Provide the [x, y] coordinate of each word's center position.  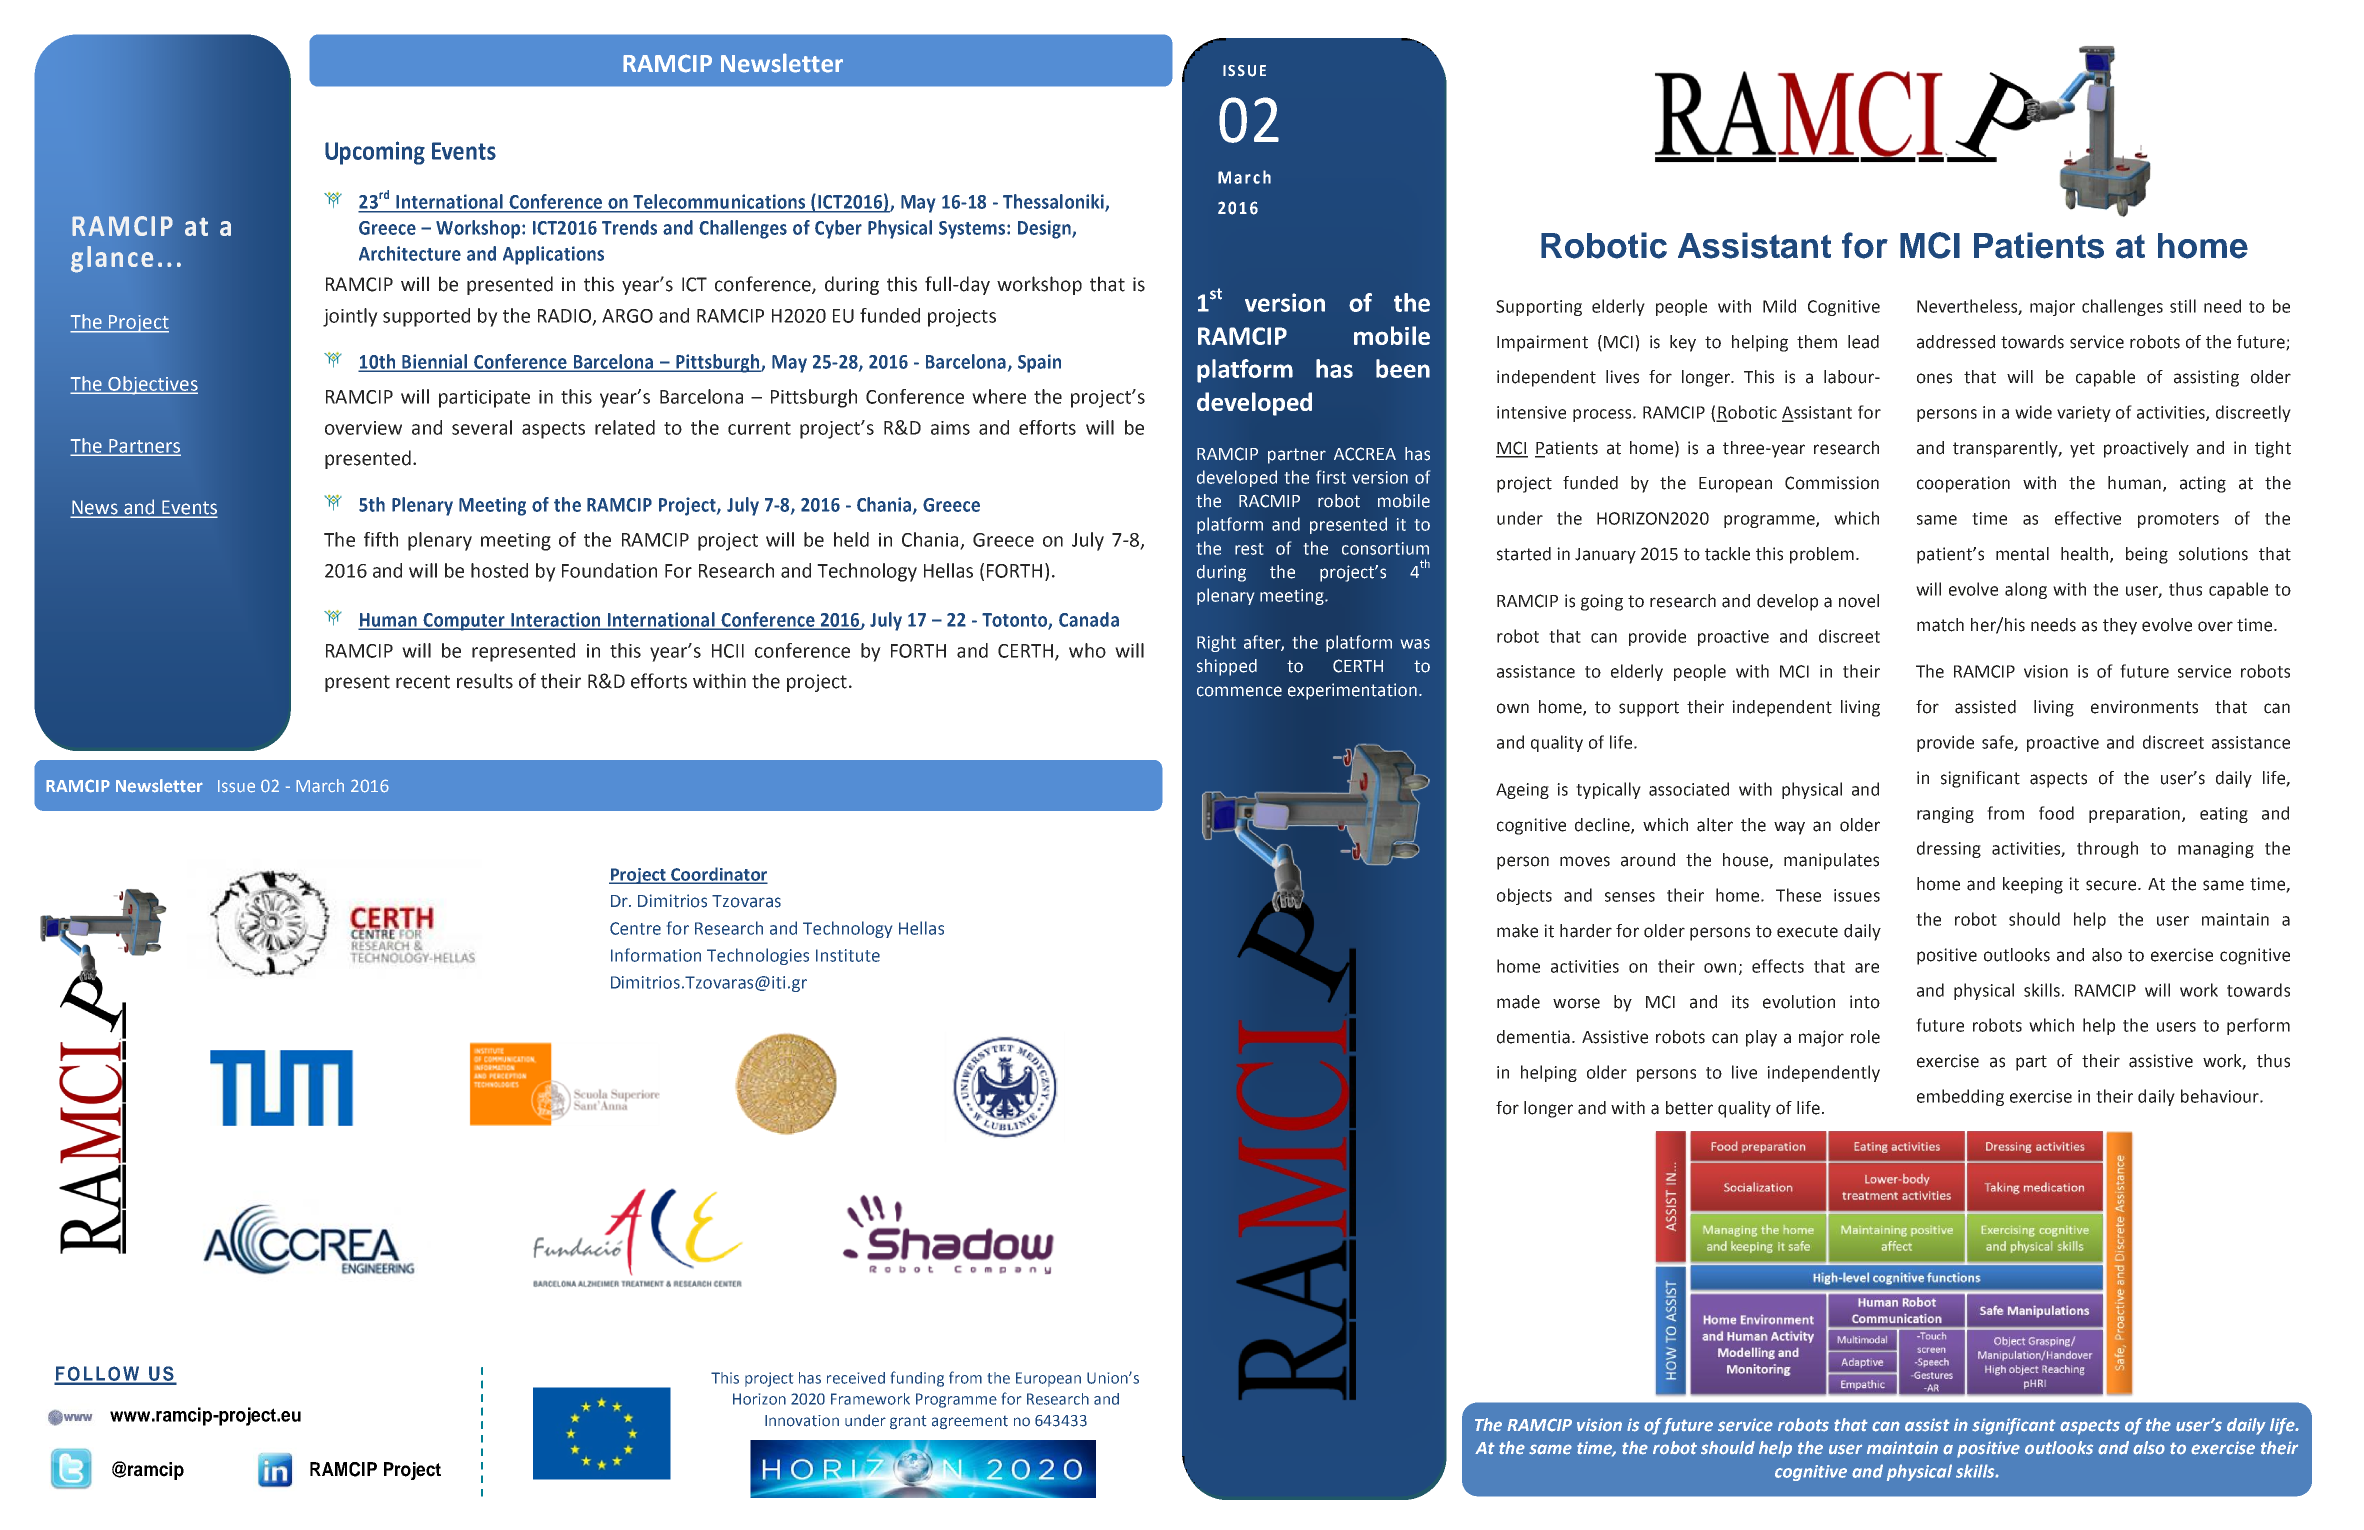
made [1518, 1002]
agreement [970, 1422]
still [2183, 306]
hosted [499, 570]
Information [656, 955]
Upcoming [375, 153]
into [1865, 1002]
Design [1045, 229]
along [2026, 590]
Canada [1089, 619]
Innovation [802, 1421]
